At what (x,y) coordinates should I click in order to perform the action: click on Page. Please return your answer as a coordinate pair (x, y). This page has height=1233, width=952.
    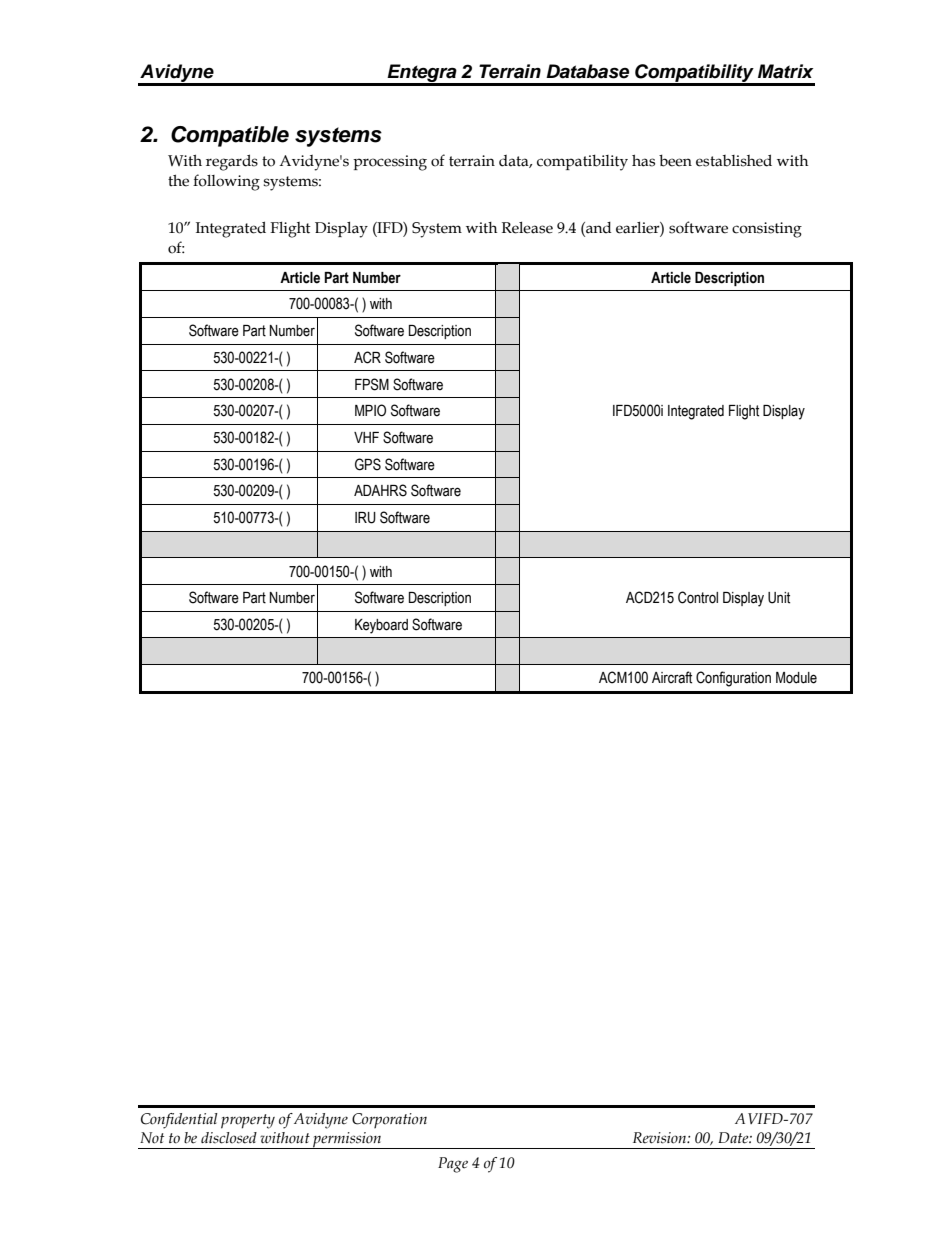
    Looking at the image, I should click on (453, 1165).
